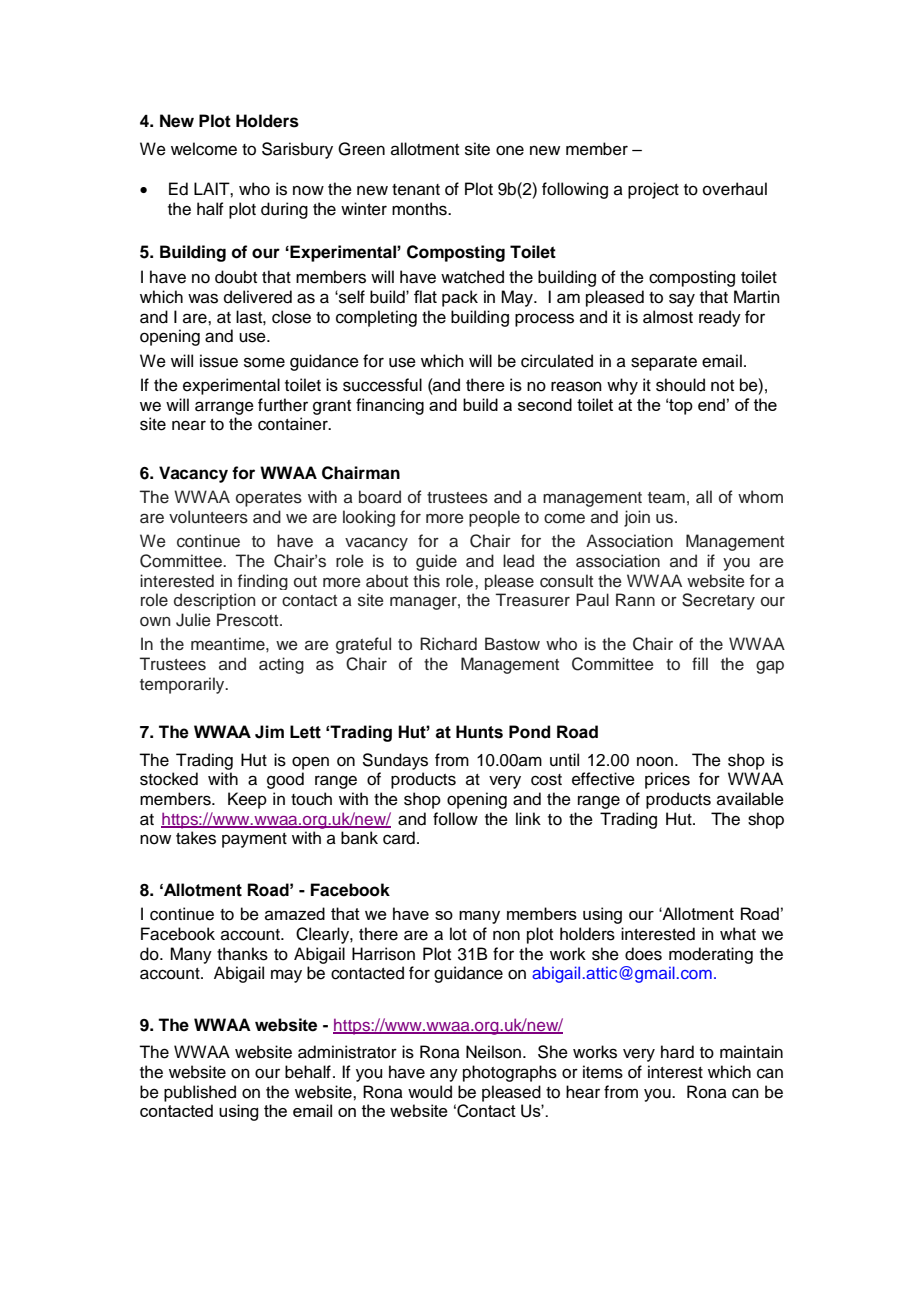 This image has height=1308, width=924. Describe the element at coordinates (200, 1093) in the image. I see `published` at that location.
